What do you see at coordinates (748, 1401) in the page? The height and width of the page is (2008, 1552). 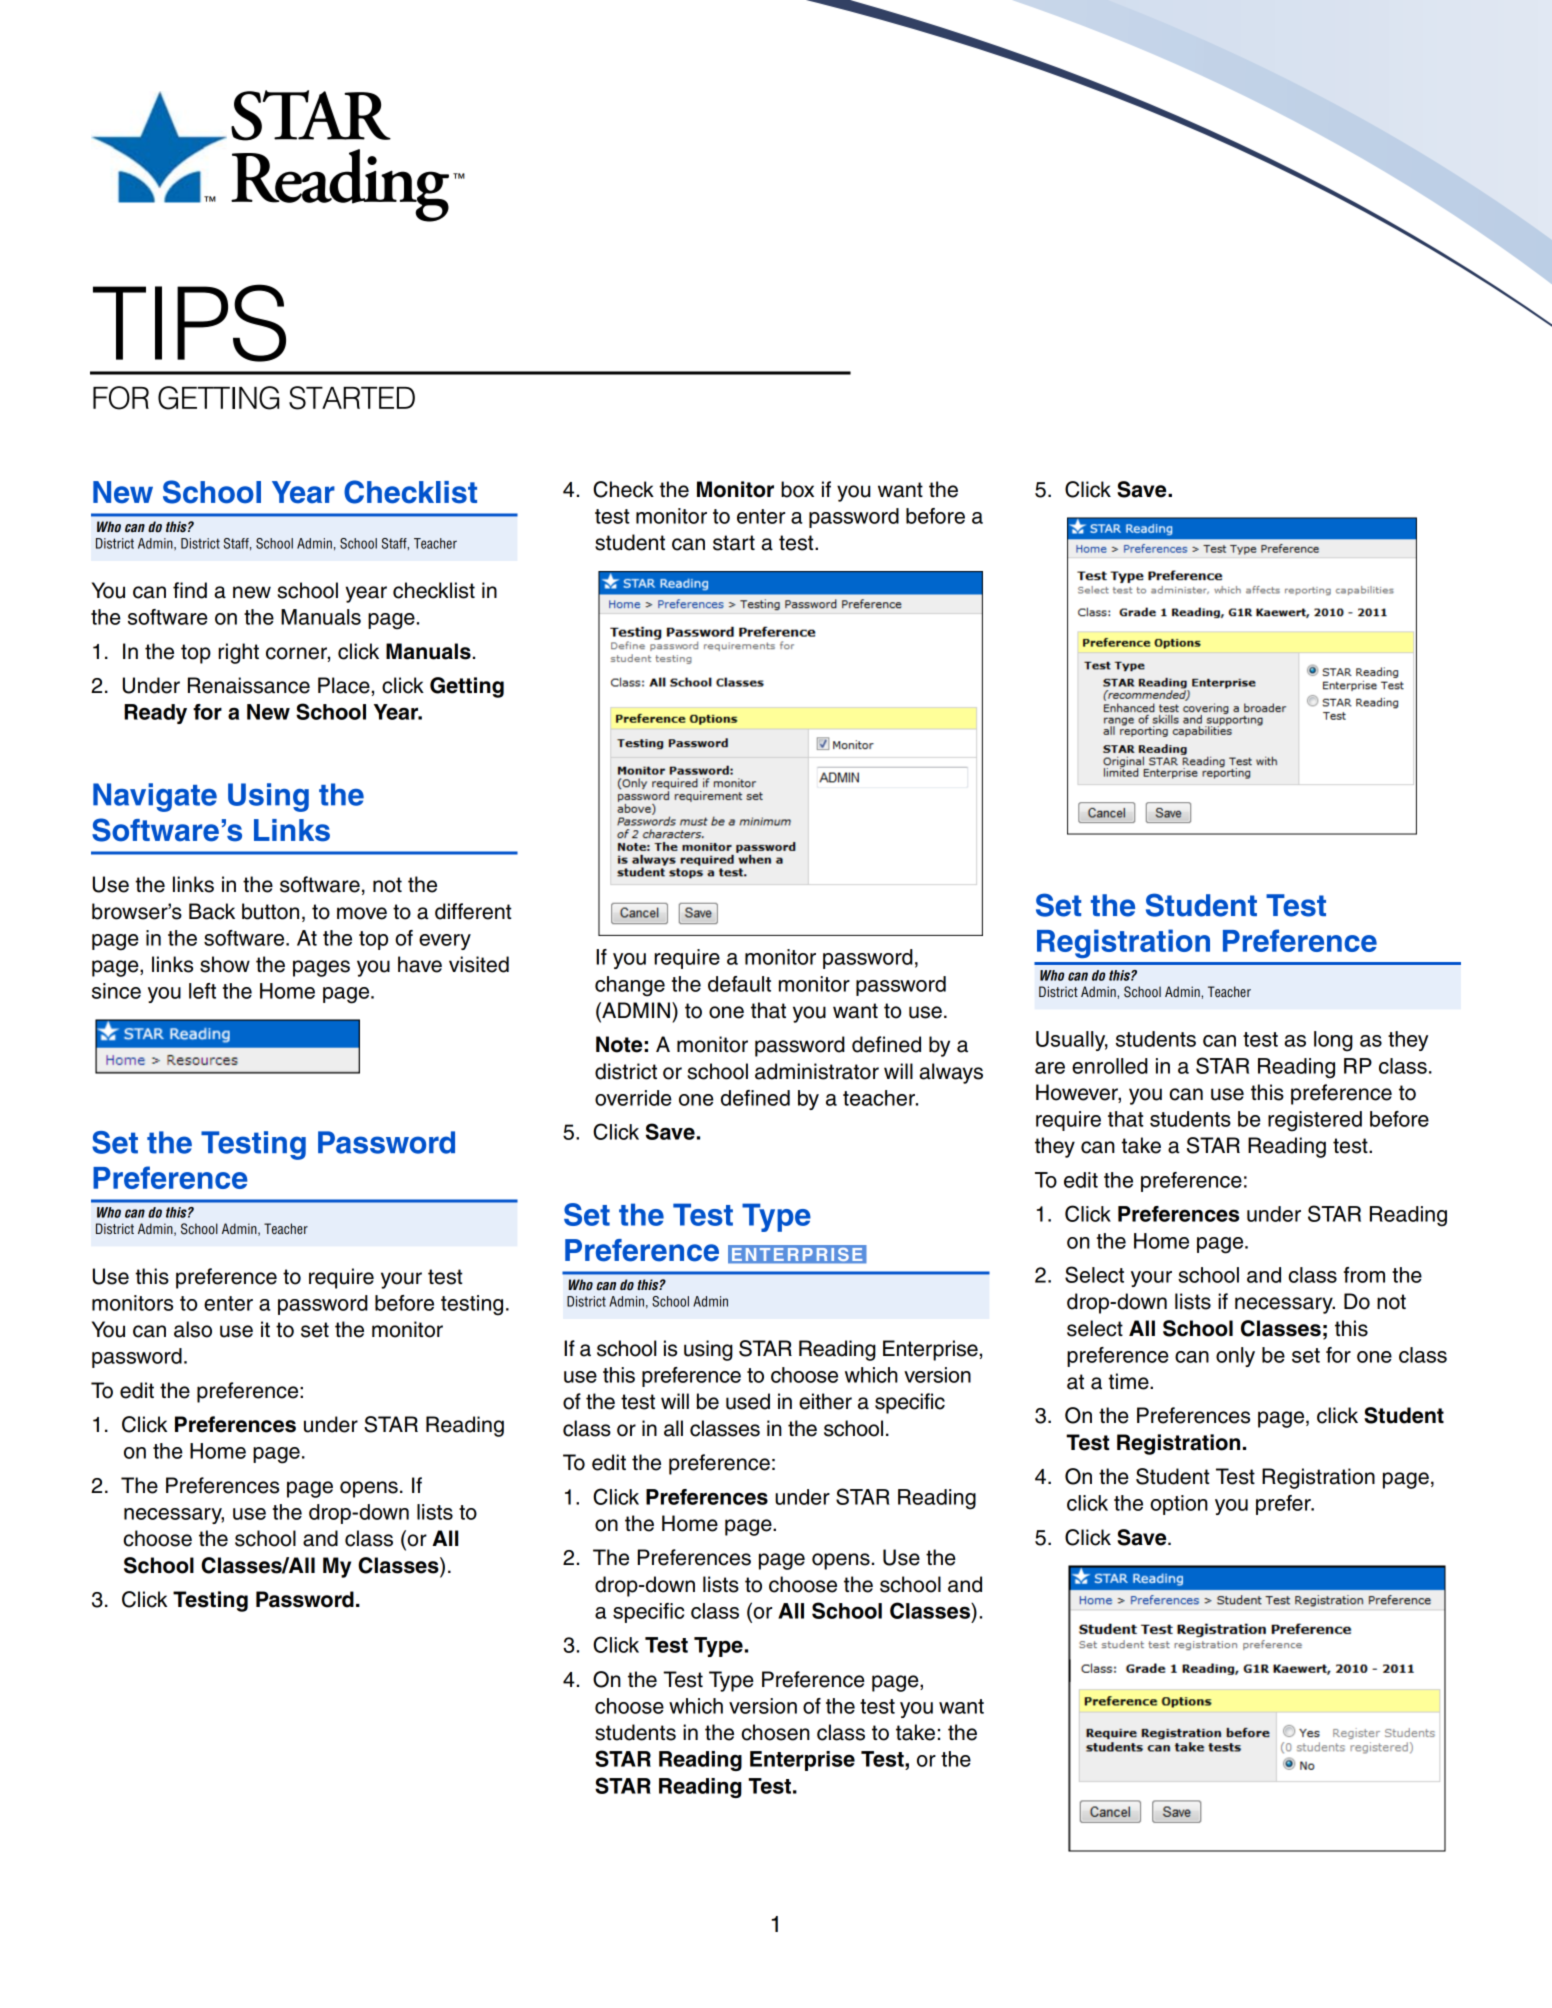 I see `used` at bounding box center [748, 1401].
